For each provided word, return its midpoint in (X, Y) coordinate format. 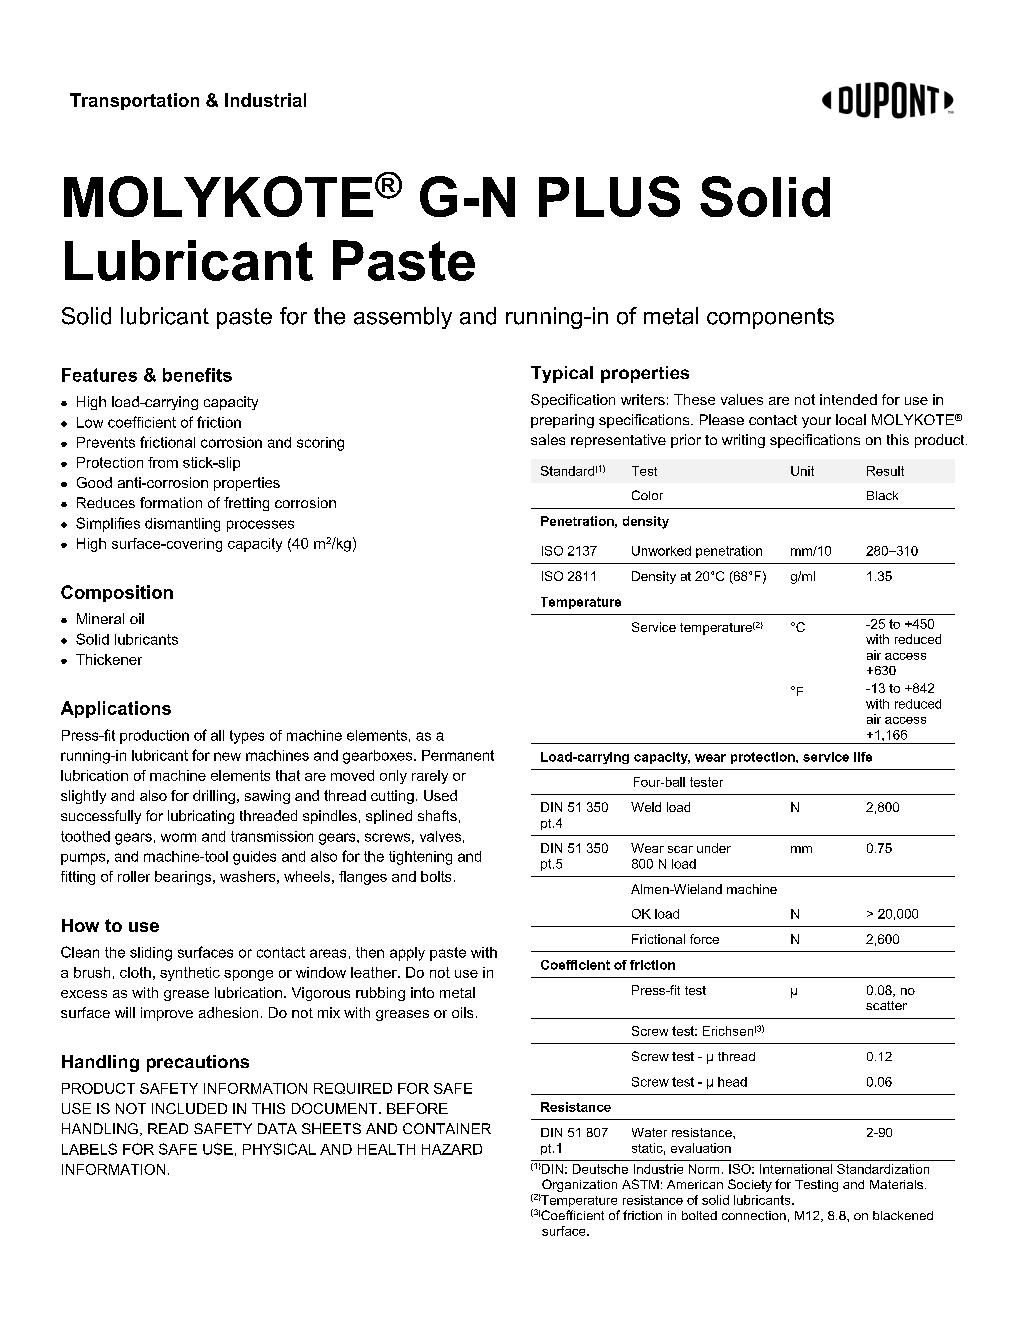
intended (848, 399)
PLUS (609, 196)
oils (462, 1012)
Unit (802, 471)
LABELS (89, 1149)
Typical (562, 374)
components (770, 318)
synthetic (190, 974)
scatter (886, 1005)
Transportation (134, 101)
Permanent (458, 755)
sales (548, 439)
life (863, 757)
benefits (197, 375)
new (227, 756)
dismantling (182, 525)
